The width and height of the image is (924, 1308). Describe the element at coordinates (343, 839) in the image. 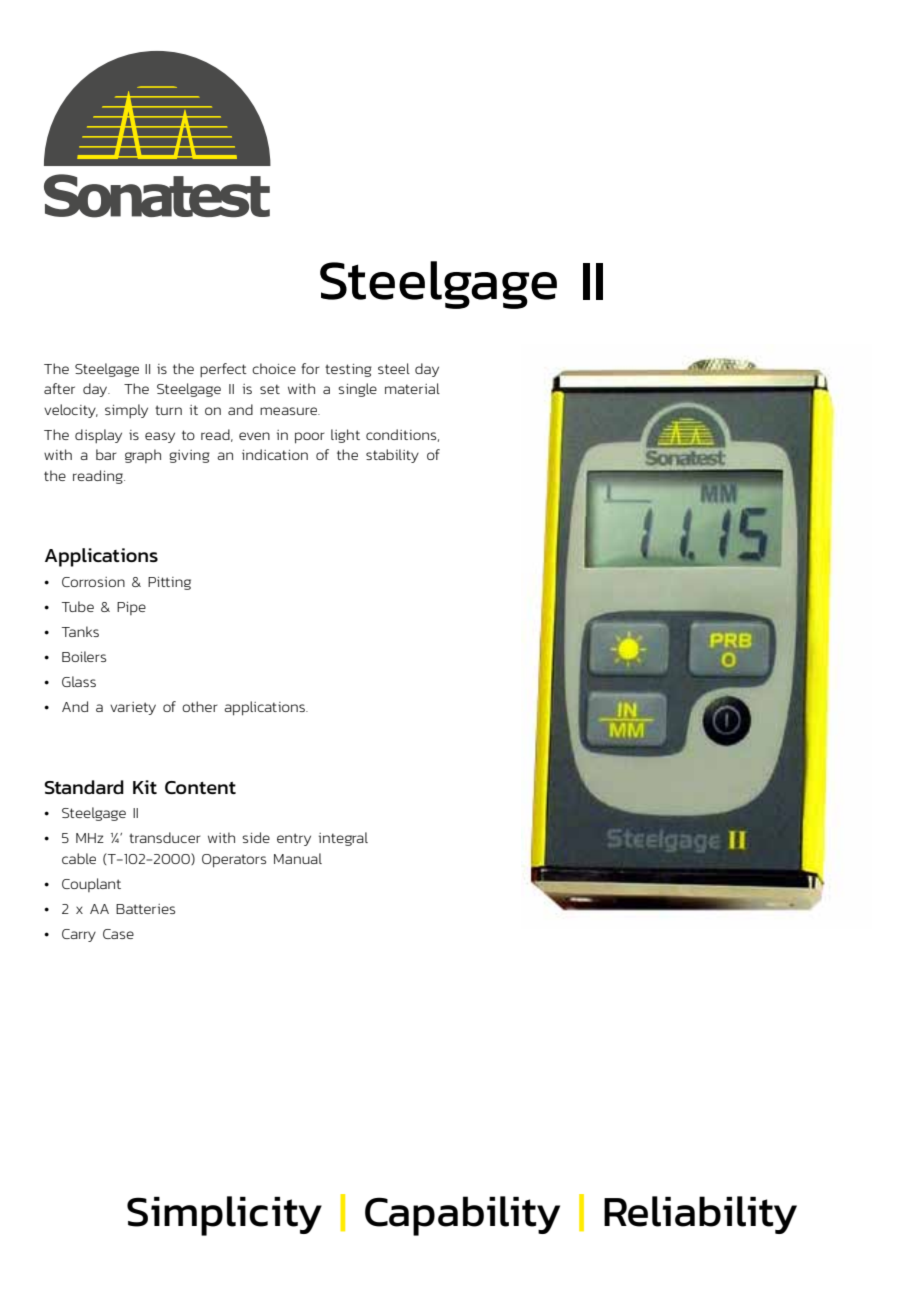

I see `integral` at that location.
